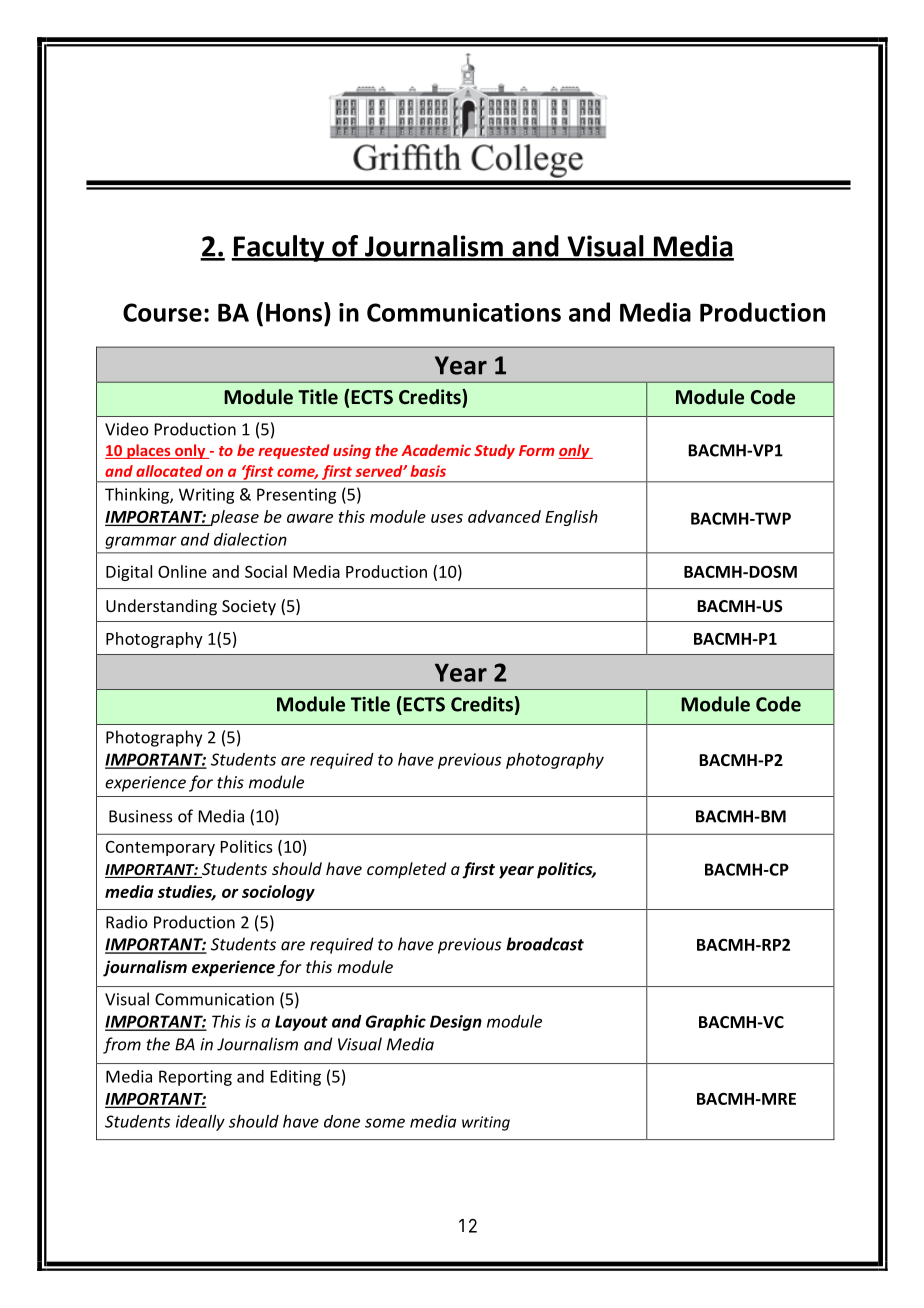 The image size is (924, 1308). What do you see at coordinates (342, 1121) in the screenshot?
I see `done` at bounding box center [342, 1121].
